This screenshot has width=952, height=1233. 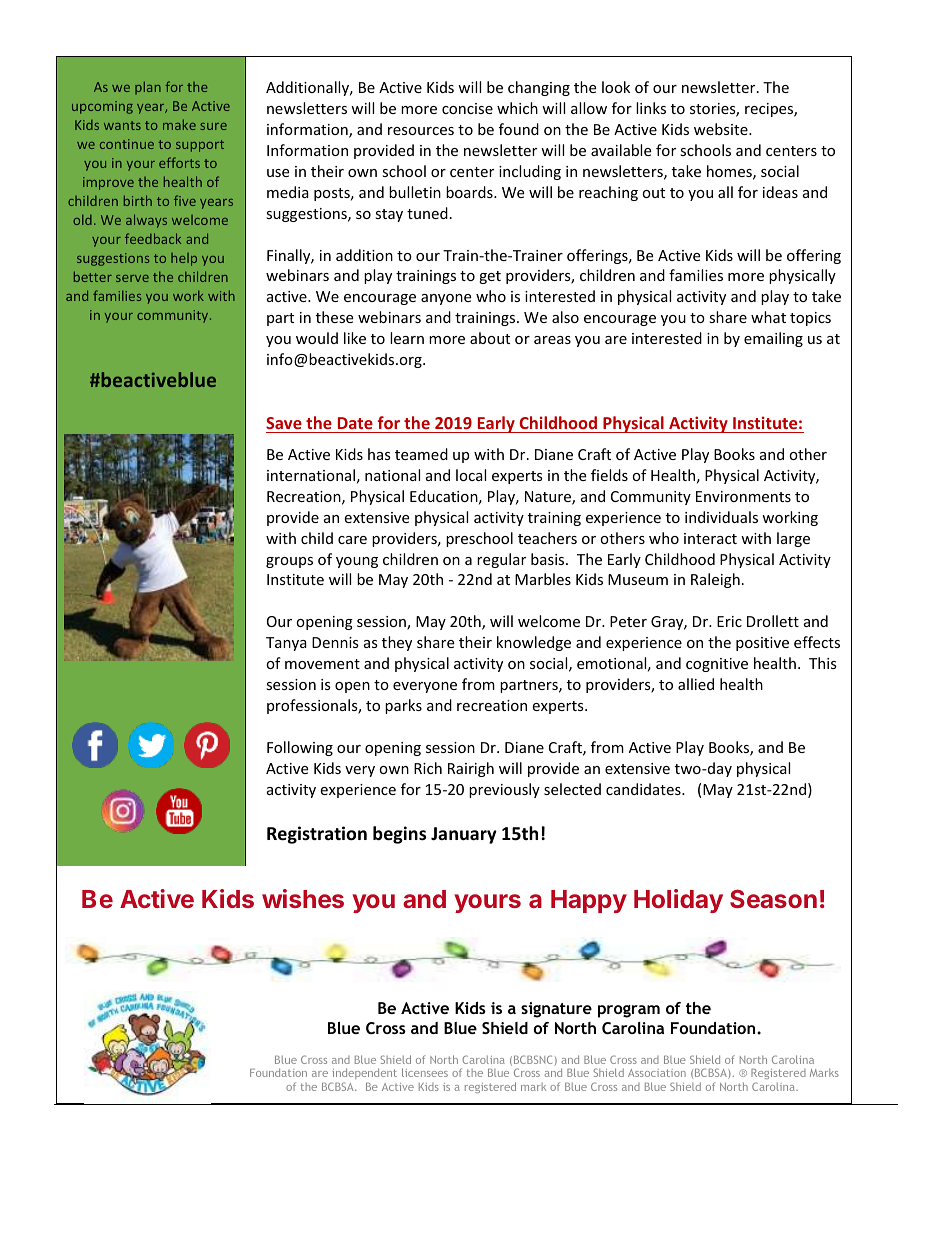 What do you see at coordinates (132, 278) in the screenshot?
I see `serve` at bounding box center [132, 278].
